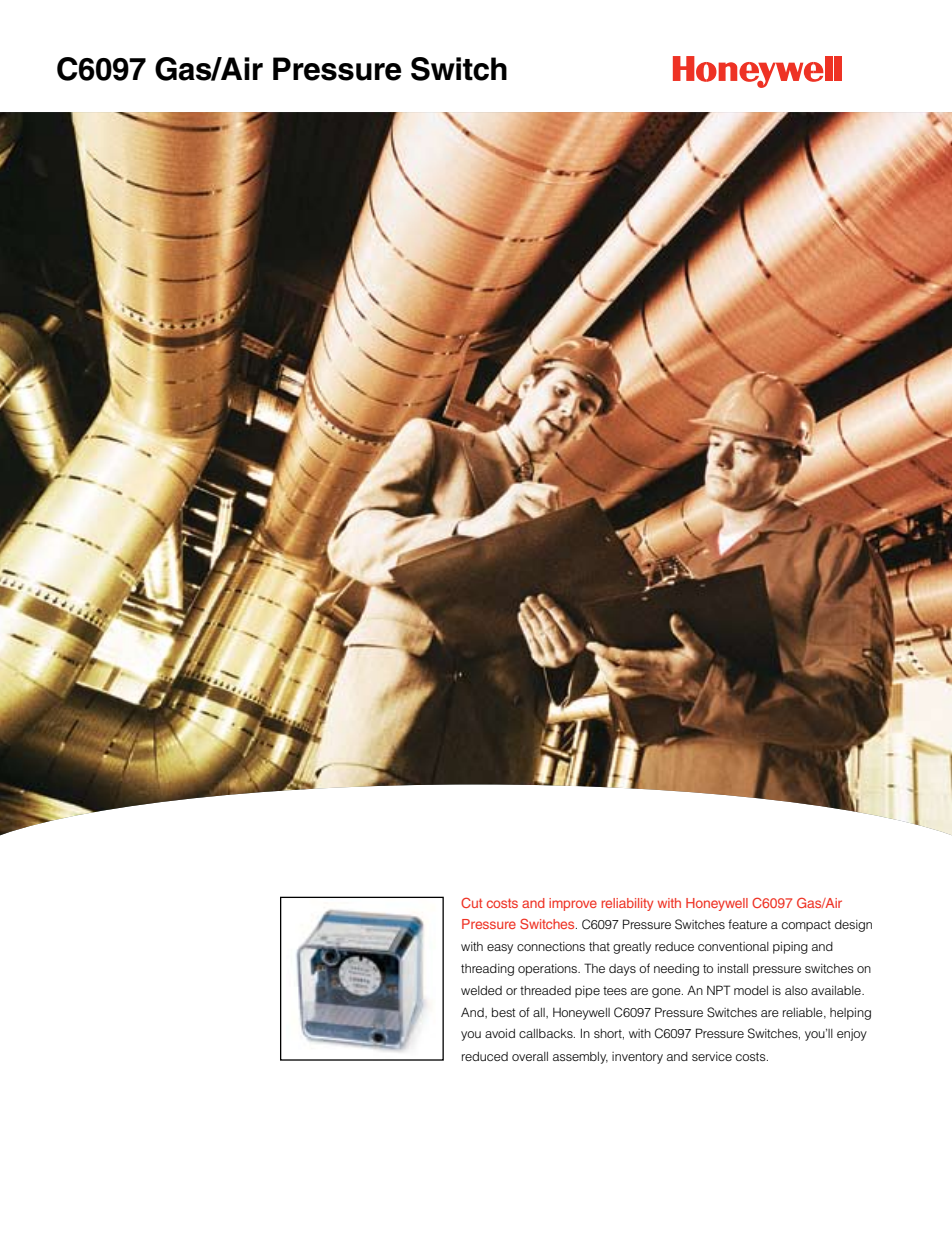 The image size is (952, 1233). I want to click on piping, so click(790, 948).
